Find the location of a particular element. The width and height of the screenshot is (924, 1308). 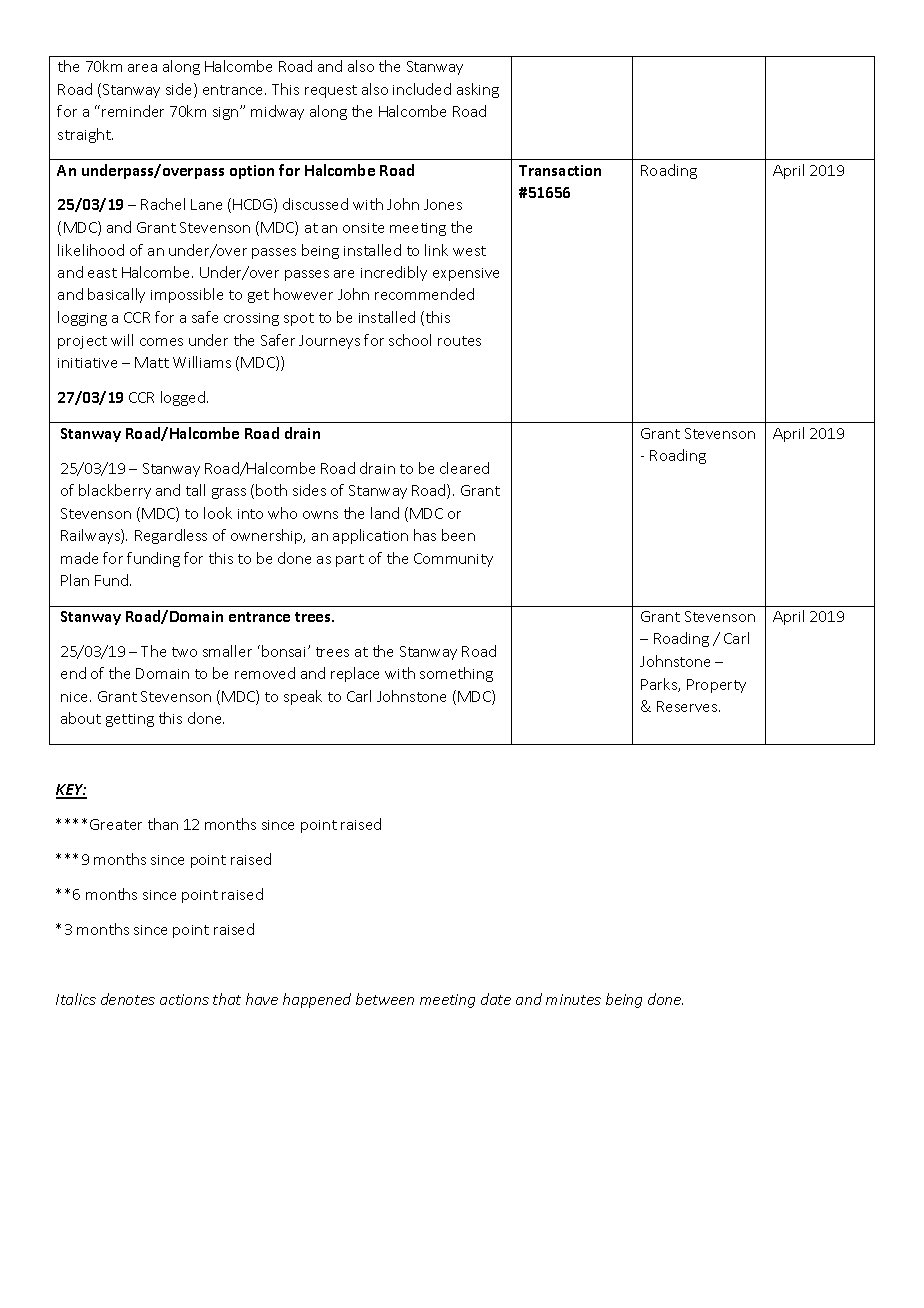

included is located at coordinates (422, 89).
